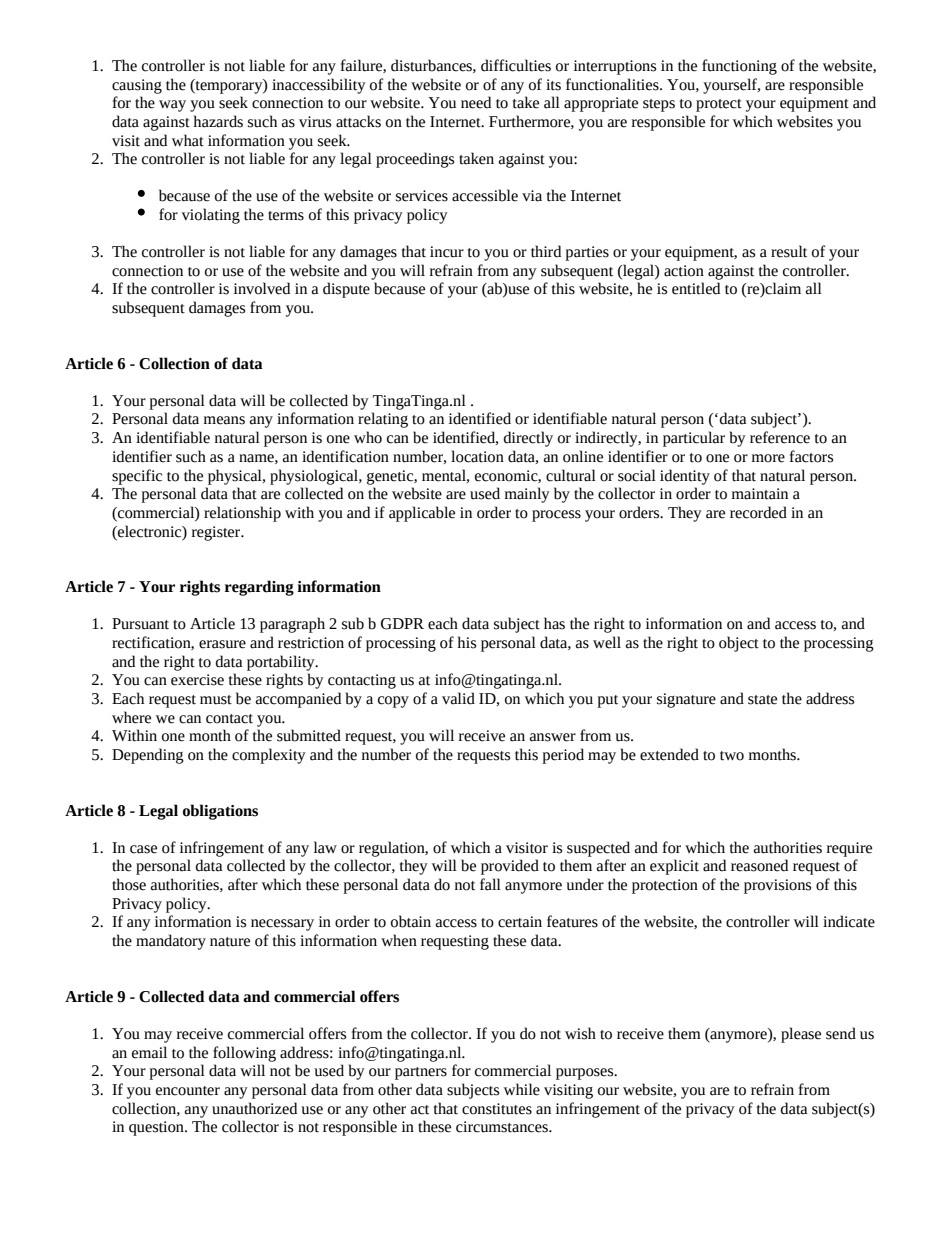 The width and height of the screenshot is (952, 1233). Describe the element at coordinates (224, 420) in the screenshot. I see `means` at that location.
